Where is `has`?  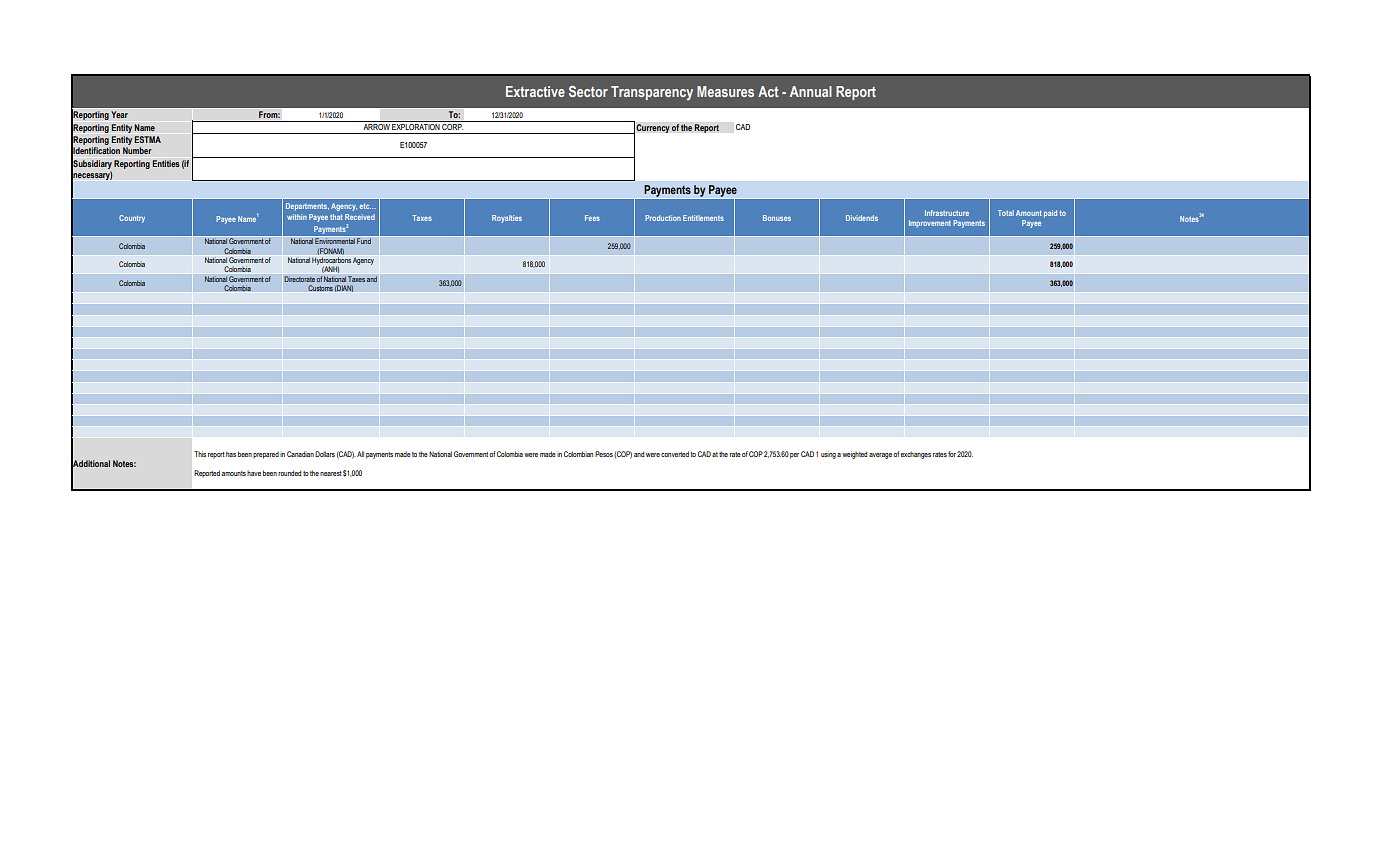 has is located at coordinates (231, 454).
